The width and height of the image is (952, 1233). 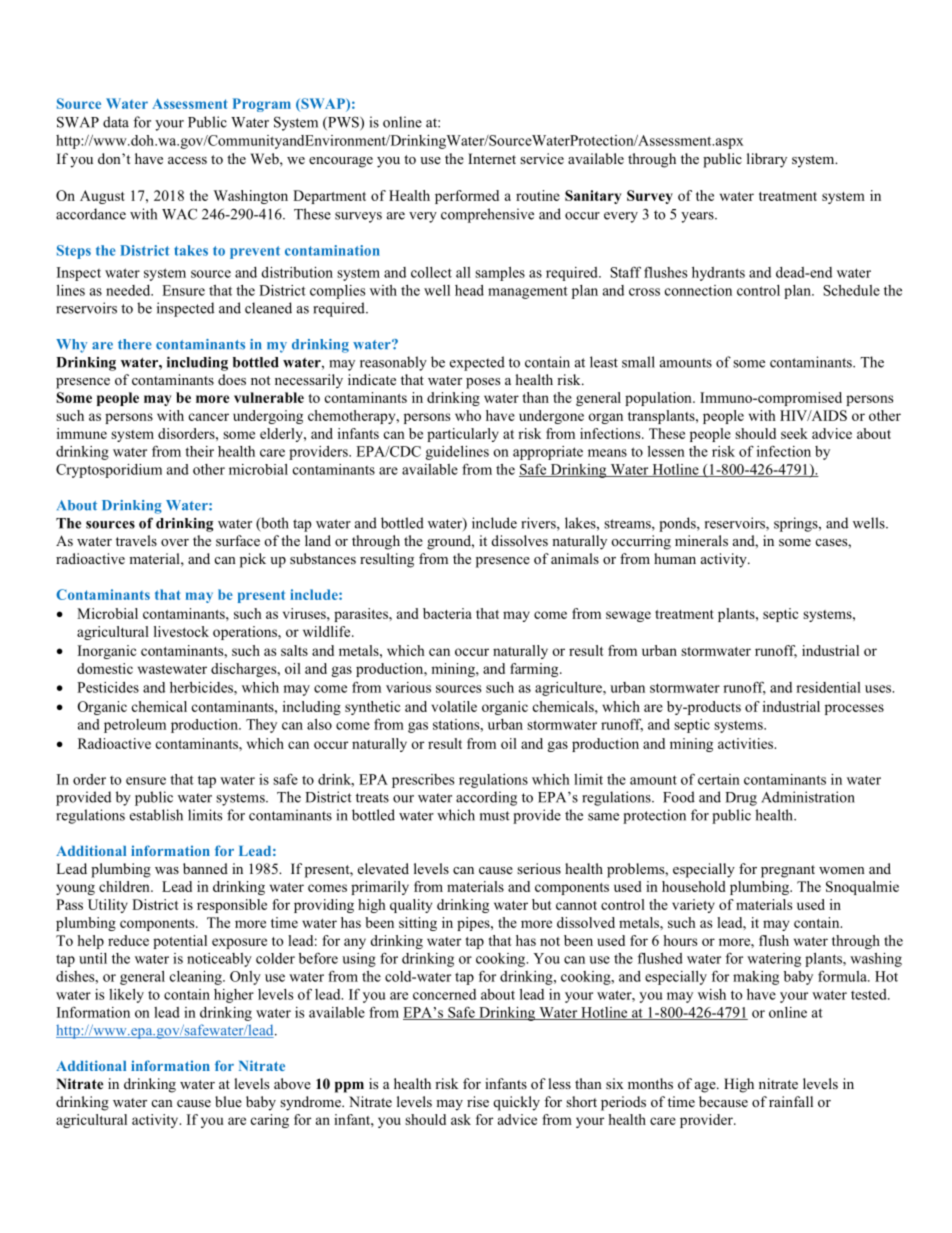 What do you see at coordinates (181, 631) in the image?
I see `livestock` at bounding box center [181, 631].
